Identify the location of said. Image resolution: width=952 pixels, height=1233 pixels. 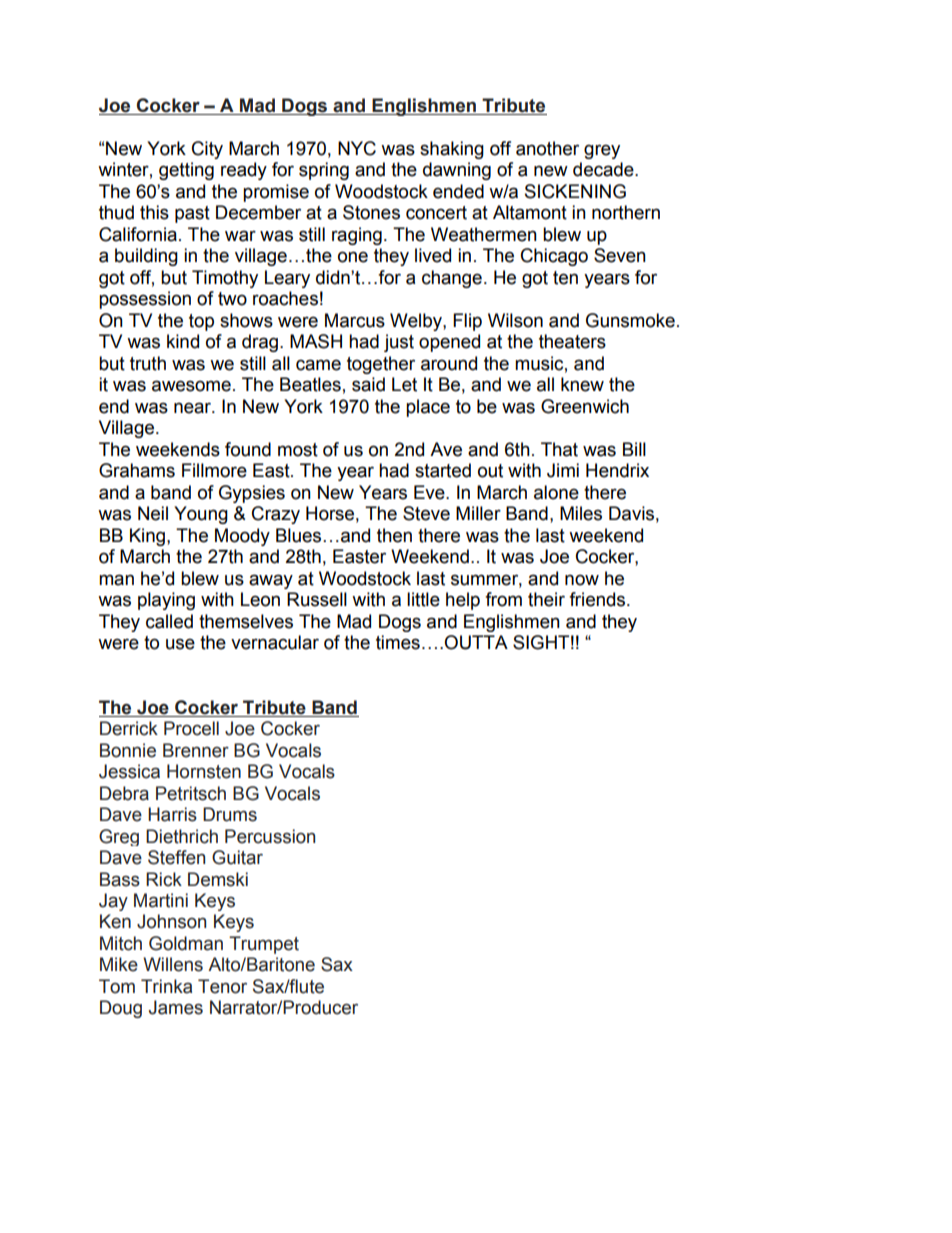
(368, 384).
